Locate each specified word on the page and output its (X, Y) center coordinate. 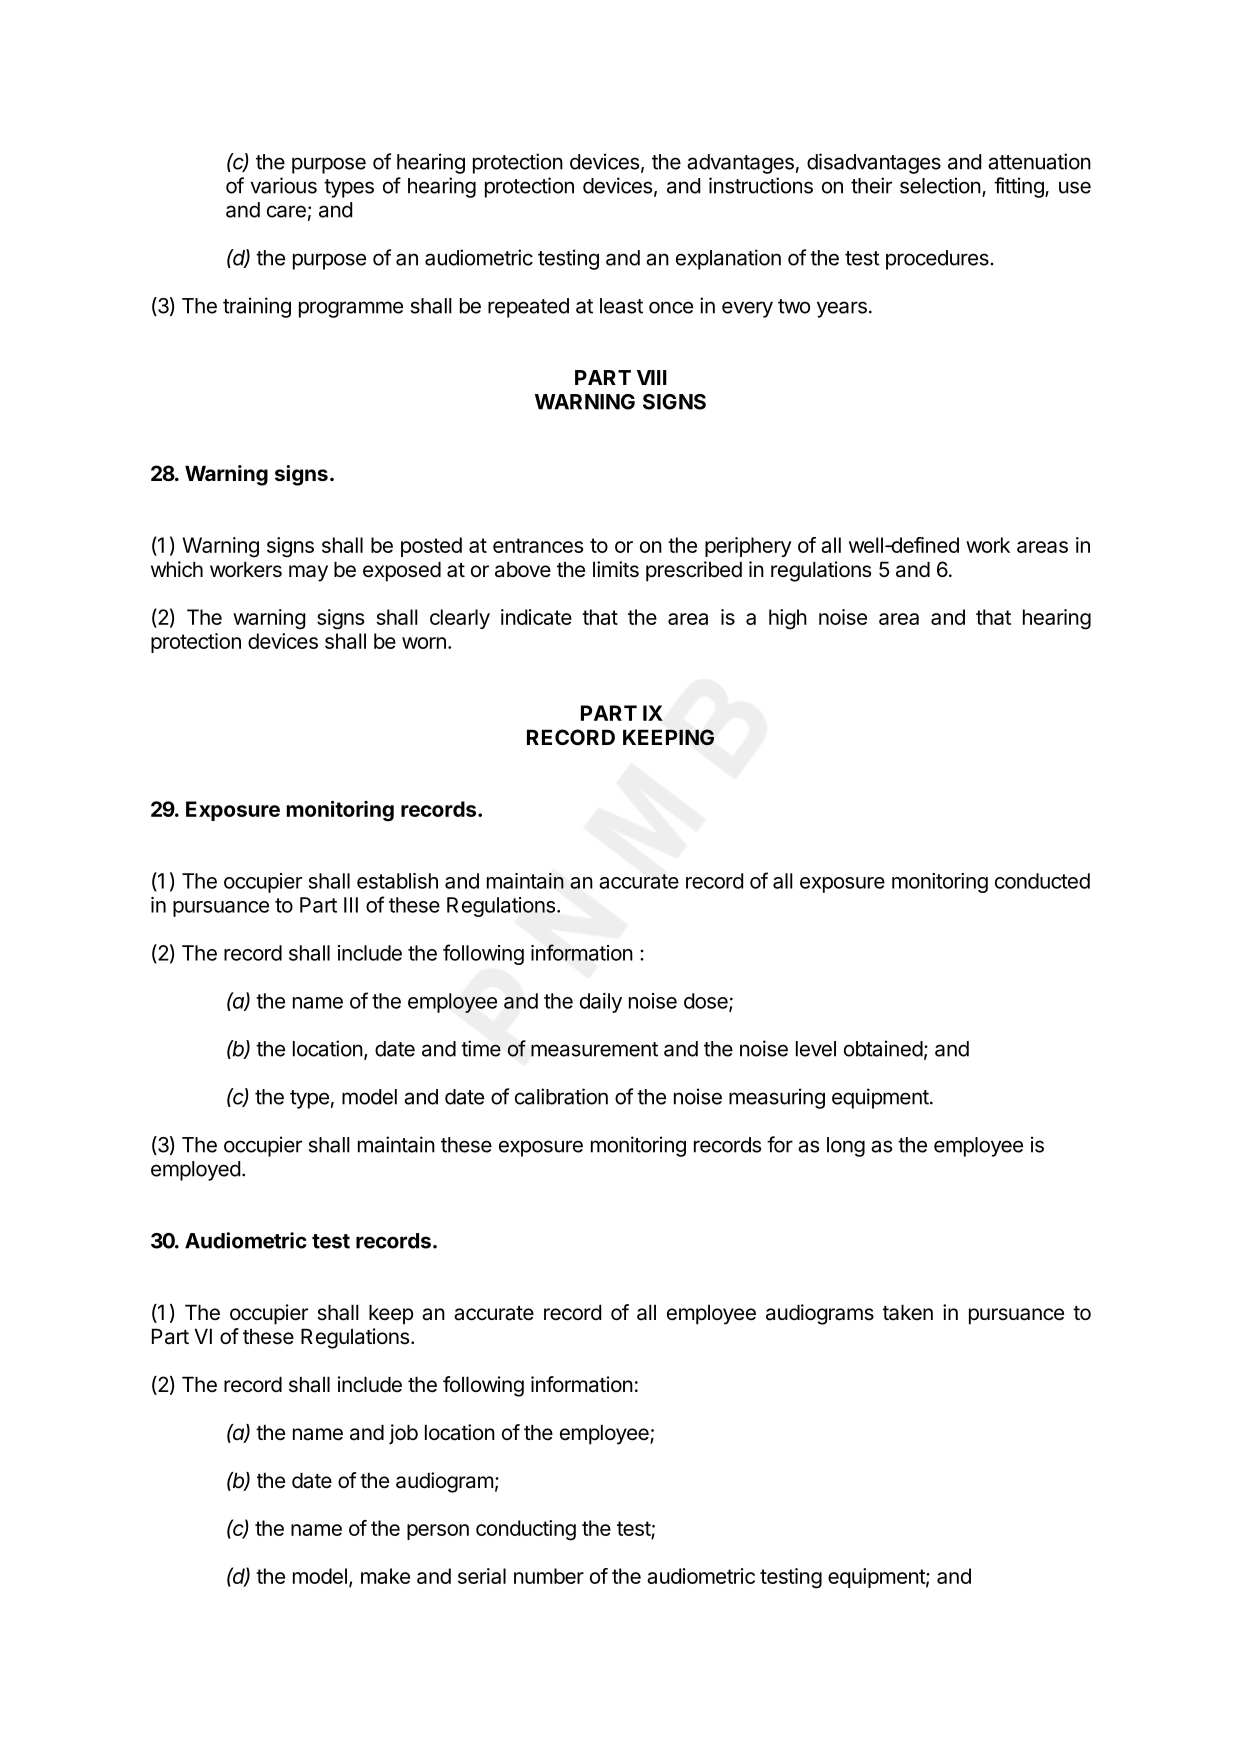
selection (940, 185)
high (788, 619)
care (286, 211)
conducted (1042, 881)
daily (601, 1003)
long (846, 1147)
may (308, 573)
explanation (728, 259)
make (385, 1576)
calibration (561, 1096)
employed (195, 1171)
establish (397, 881)
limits (616, 569)
